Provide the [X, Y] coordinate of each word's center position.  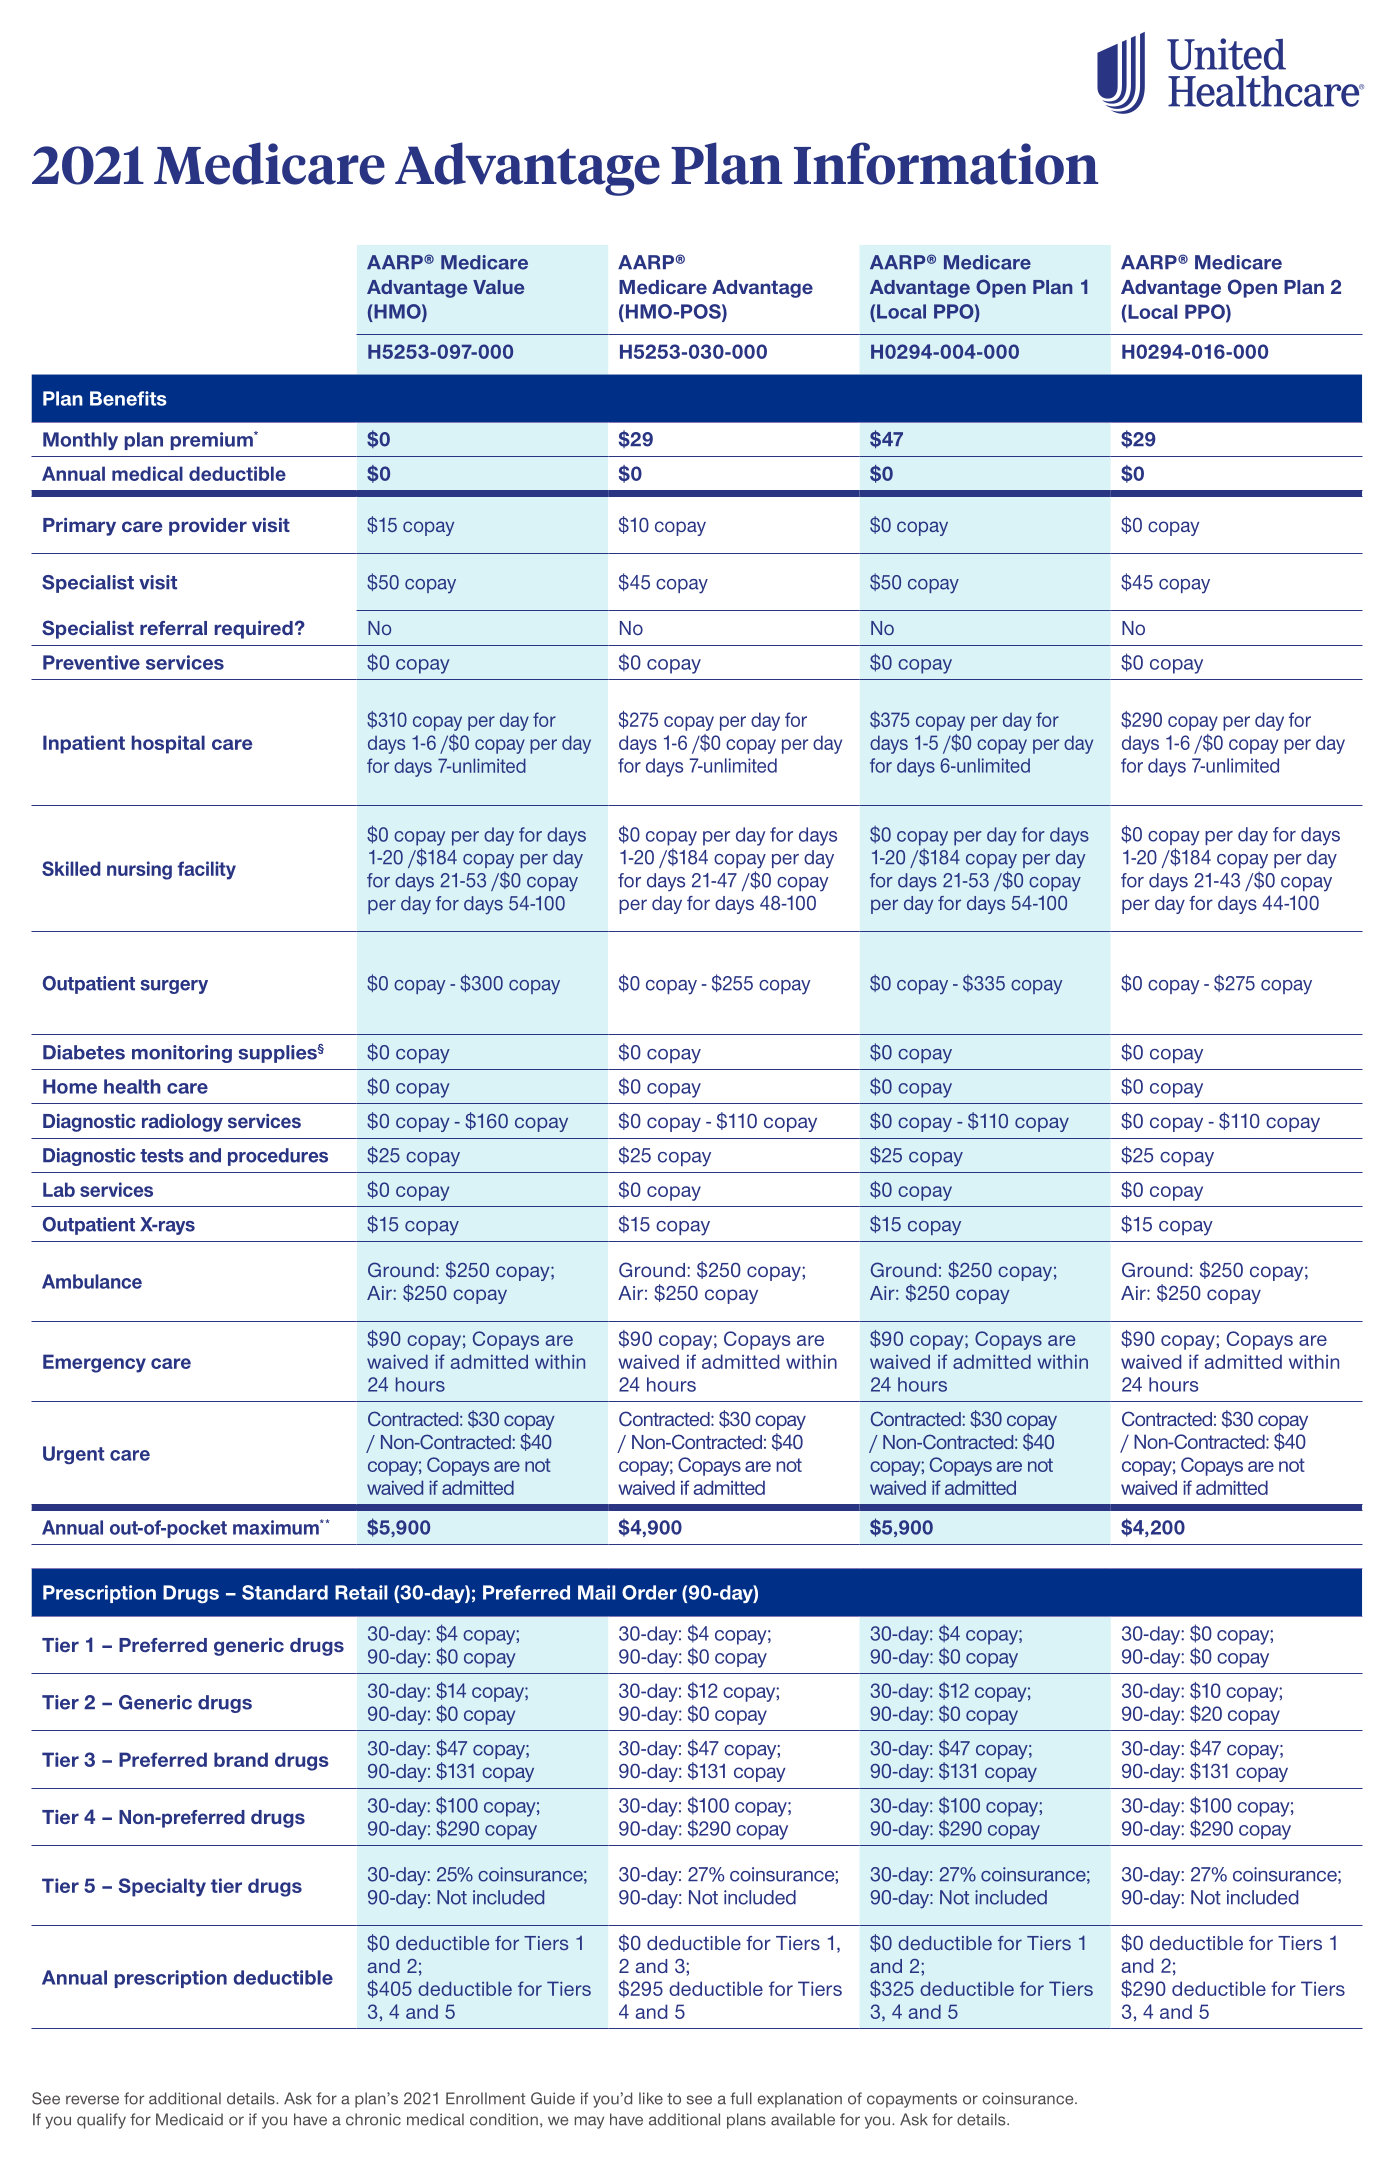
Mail [597, 1592]
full [741, 2098]
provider [208, 526]
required [254, 629]
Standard [285, 1592]
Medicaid [189, 2119]
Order [649, 1592]
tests [162, 1156]
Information [946, 163]
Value [498, 287]
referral [173, 628]
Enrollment [485, 2098]
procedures [278, 1157]
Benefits [128, 398]
